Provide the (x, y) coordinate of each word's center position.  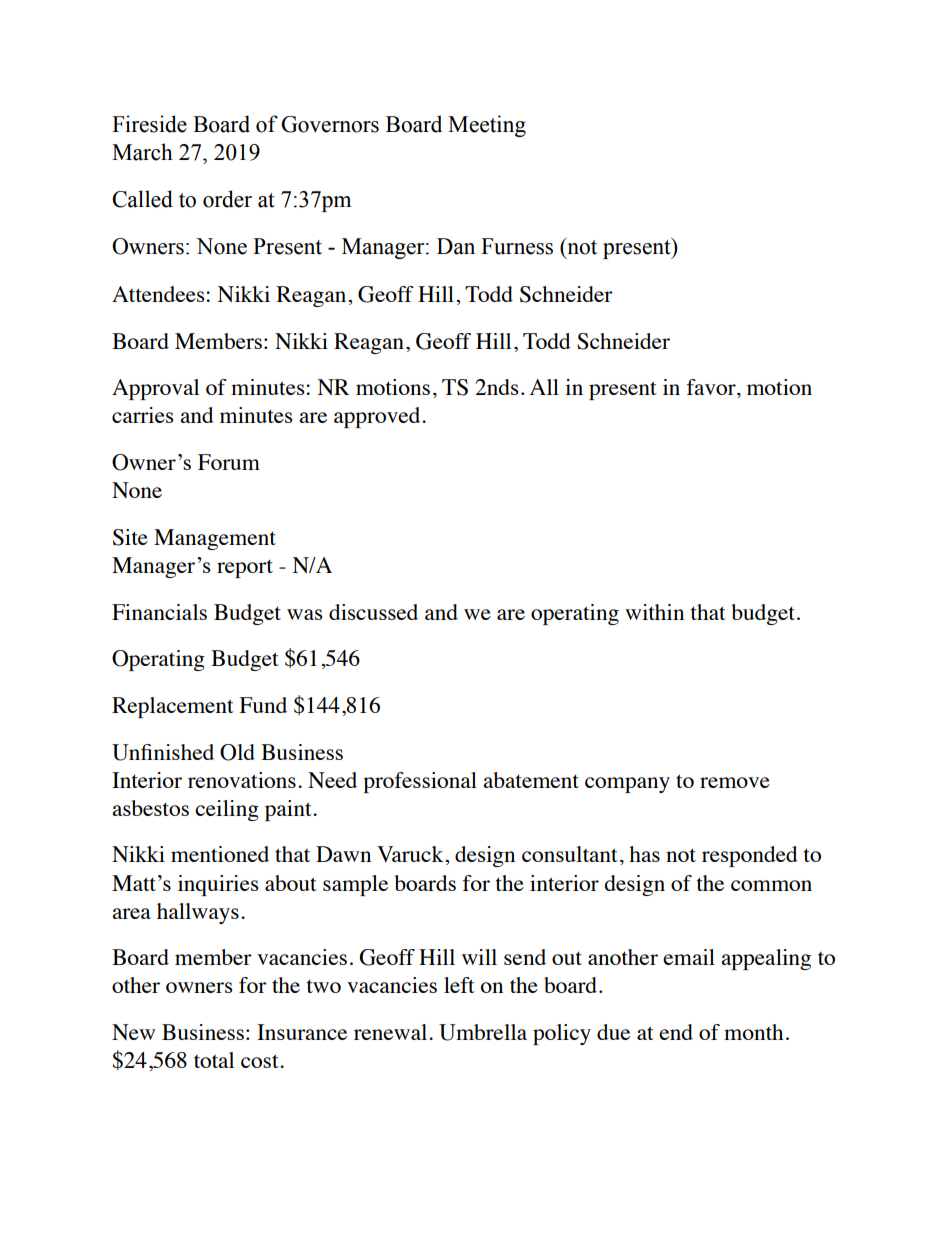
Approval (155, 389)
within (654, 612)
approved (378, 417)
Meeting (487, 126)
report (245, 569)
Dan (456, 246)
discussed (373, 612)
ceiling (227, 810)
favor (712, 388)
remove (735, 782)
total (214, 1060)
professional (420, 782)
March (142, 152)
